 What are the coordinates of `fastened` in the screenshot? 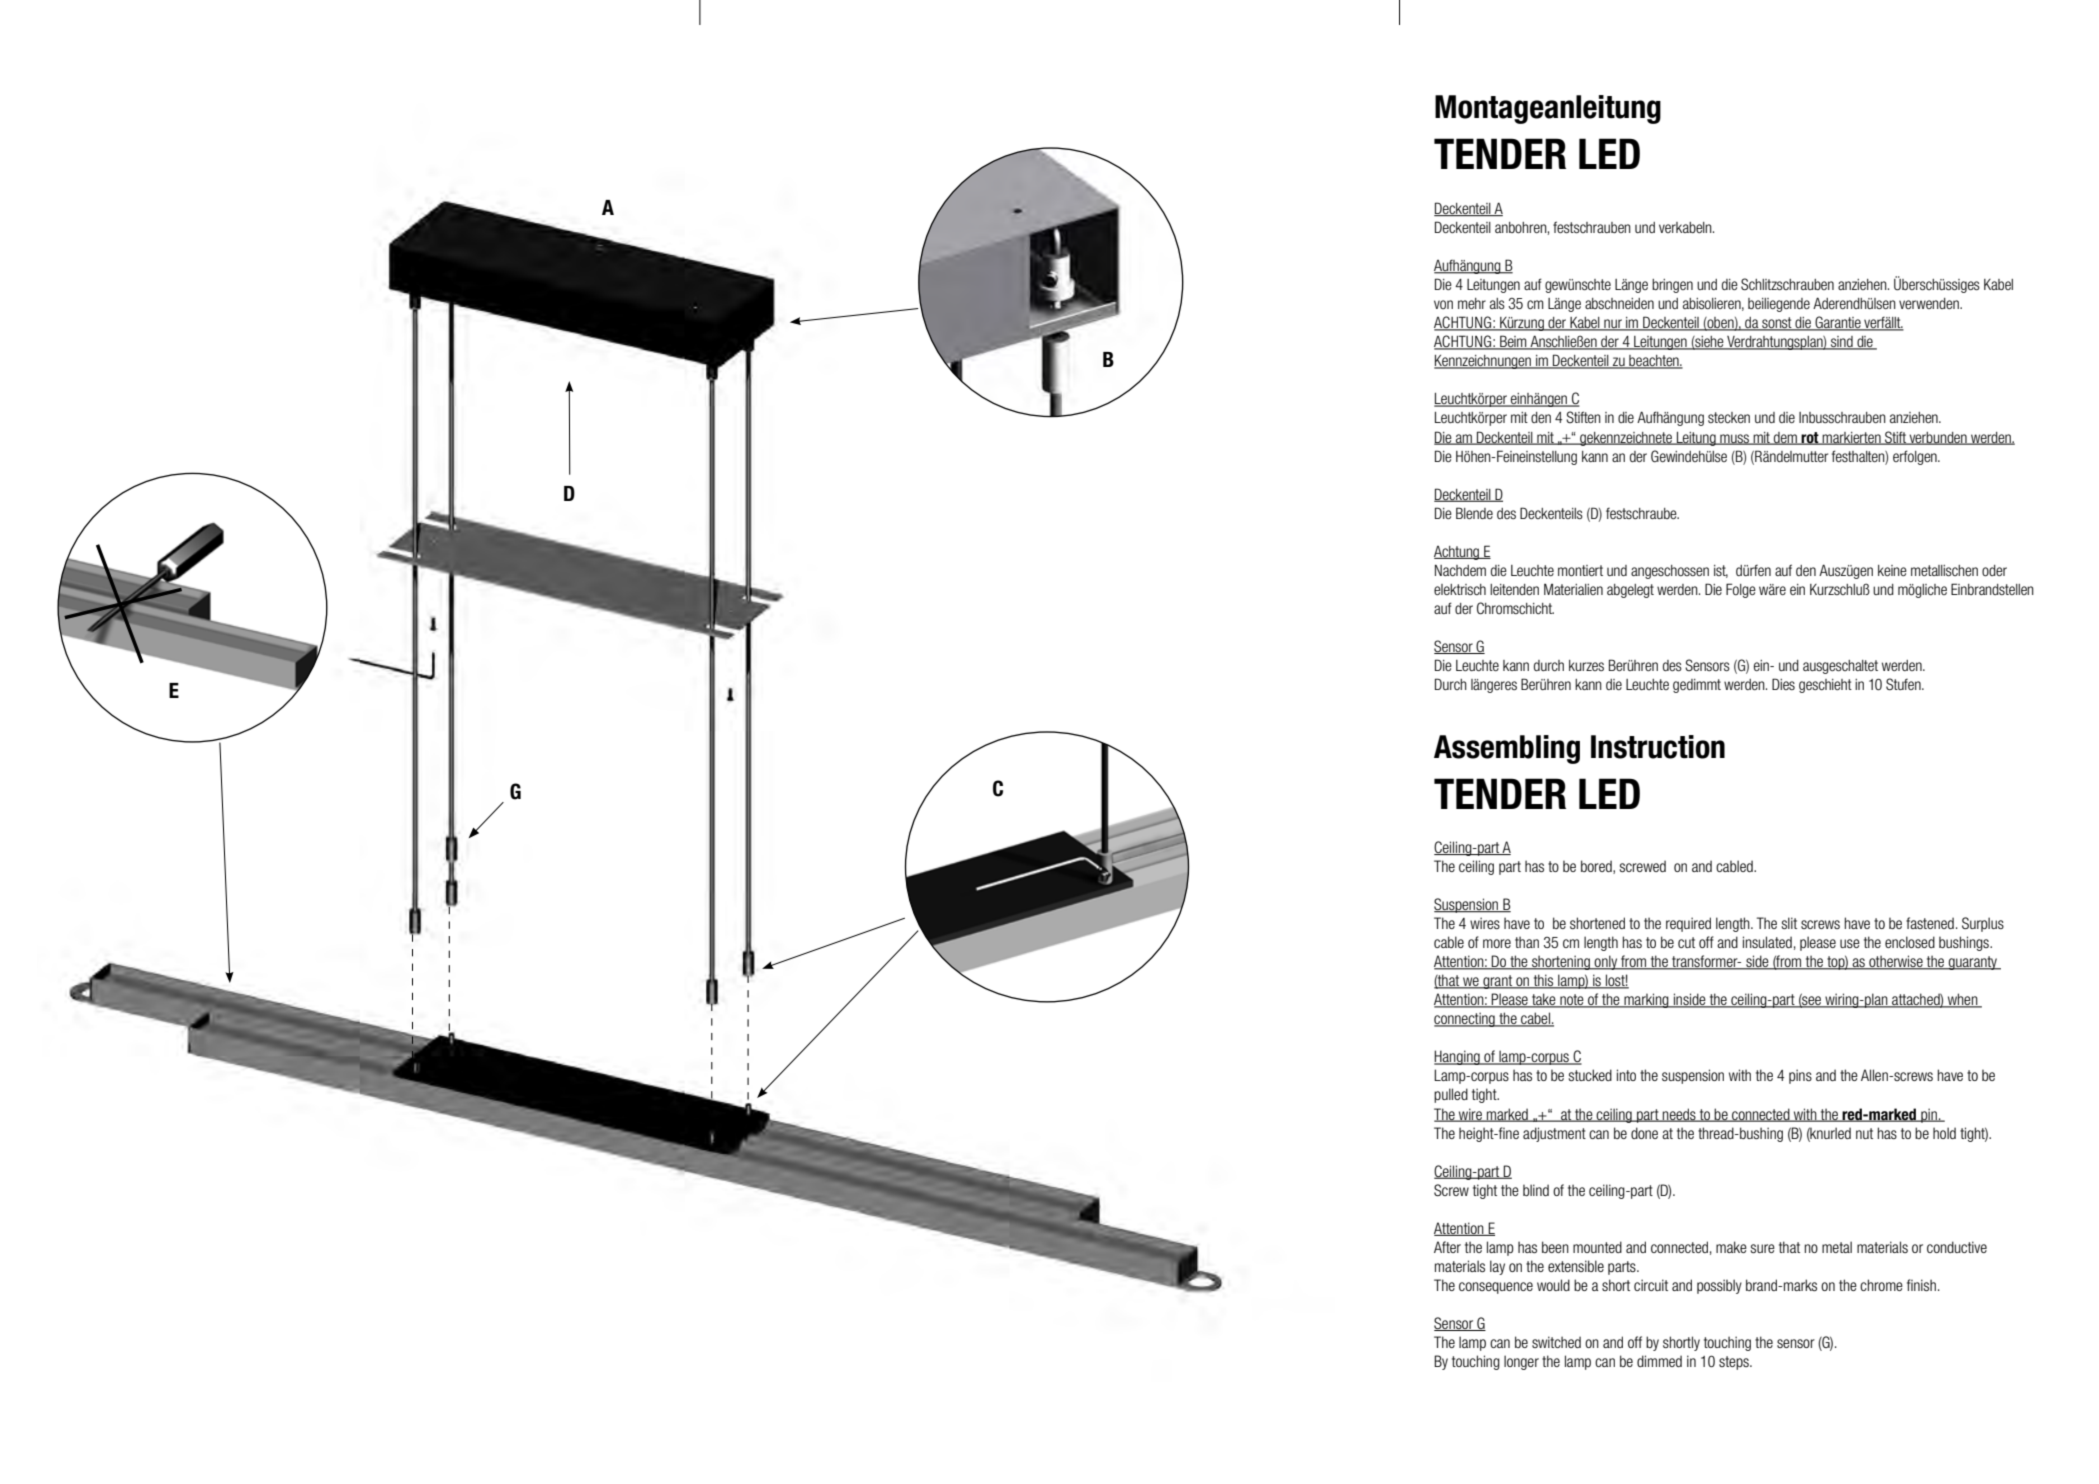 It's located at (1930, 923).
